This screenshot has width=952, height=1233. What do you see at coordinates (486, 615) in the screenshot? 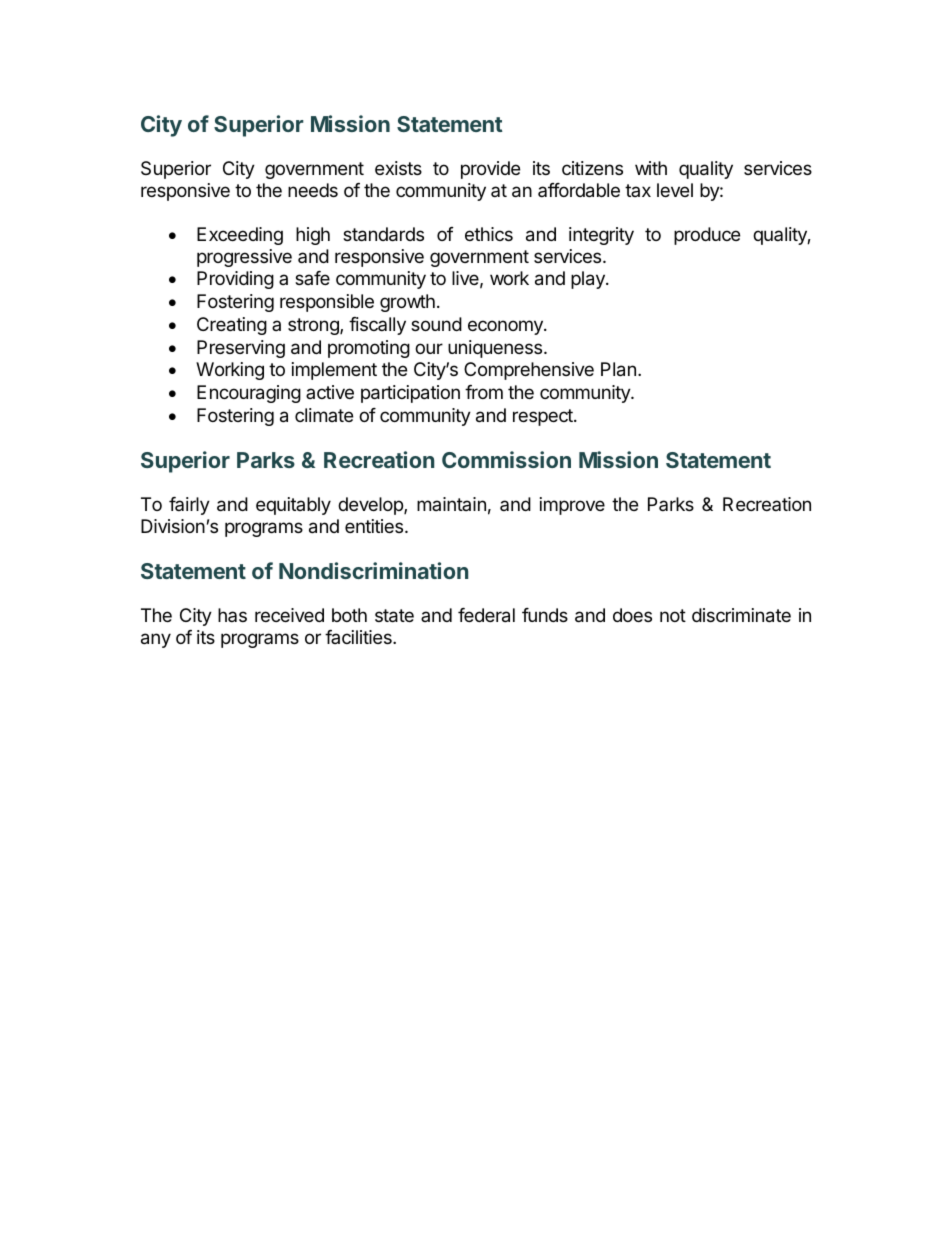
I see `federal` at bounding box center [486, 615].
